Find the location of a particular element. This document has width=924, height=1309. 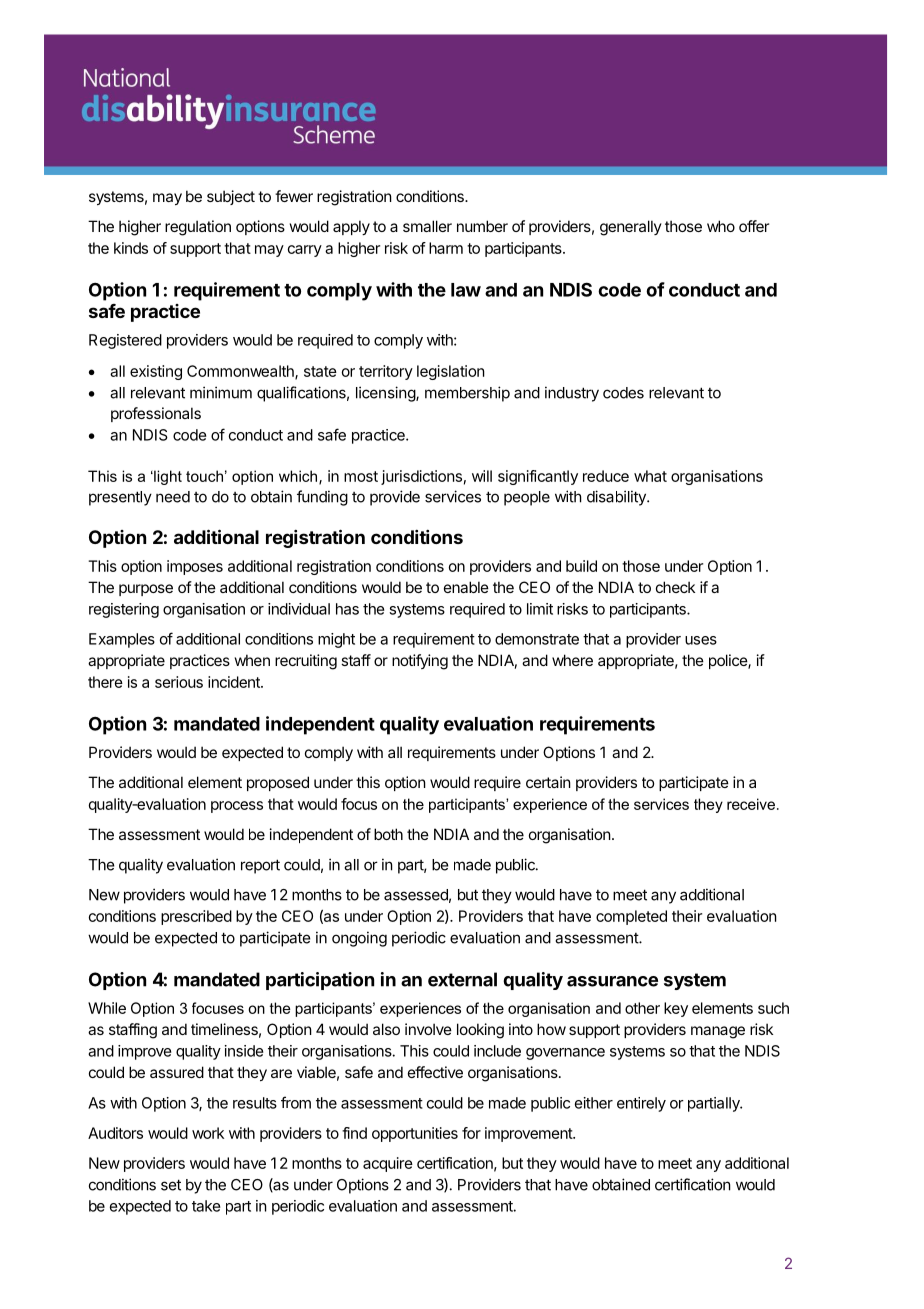

notifying is located at coordinates (420, 662).
